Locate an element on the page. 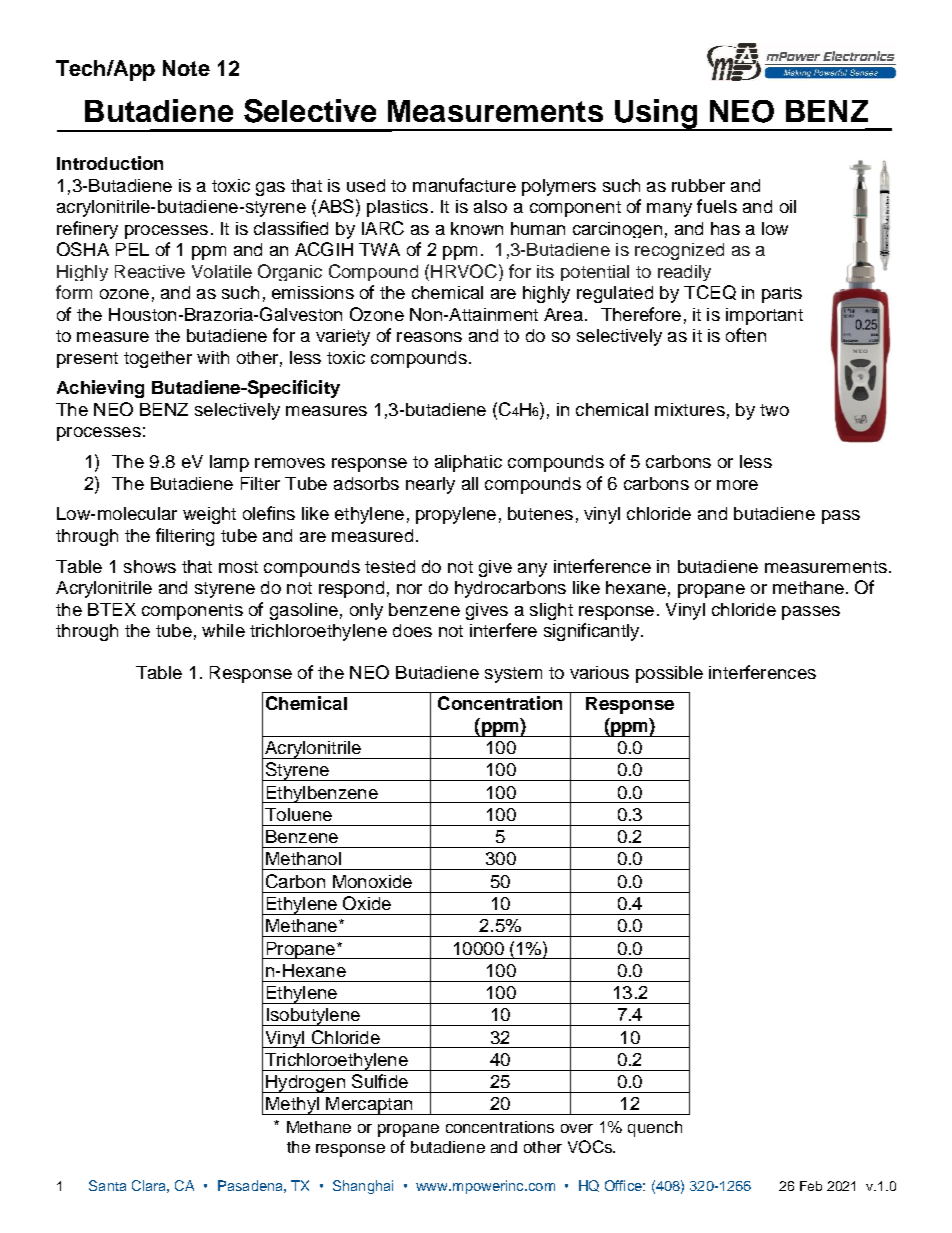 This image has width=952, height=1233. Santa is located at coordinates (107, 1185).
